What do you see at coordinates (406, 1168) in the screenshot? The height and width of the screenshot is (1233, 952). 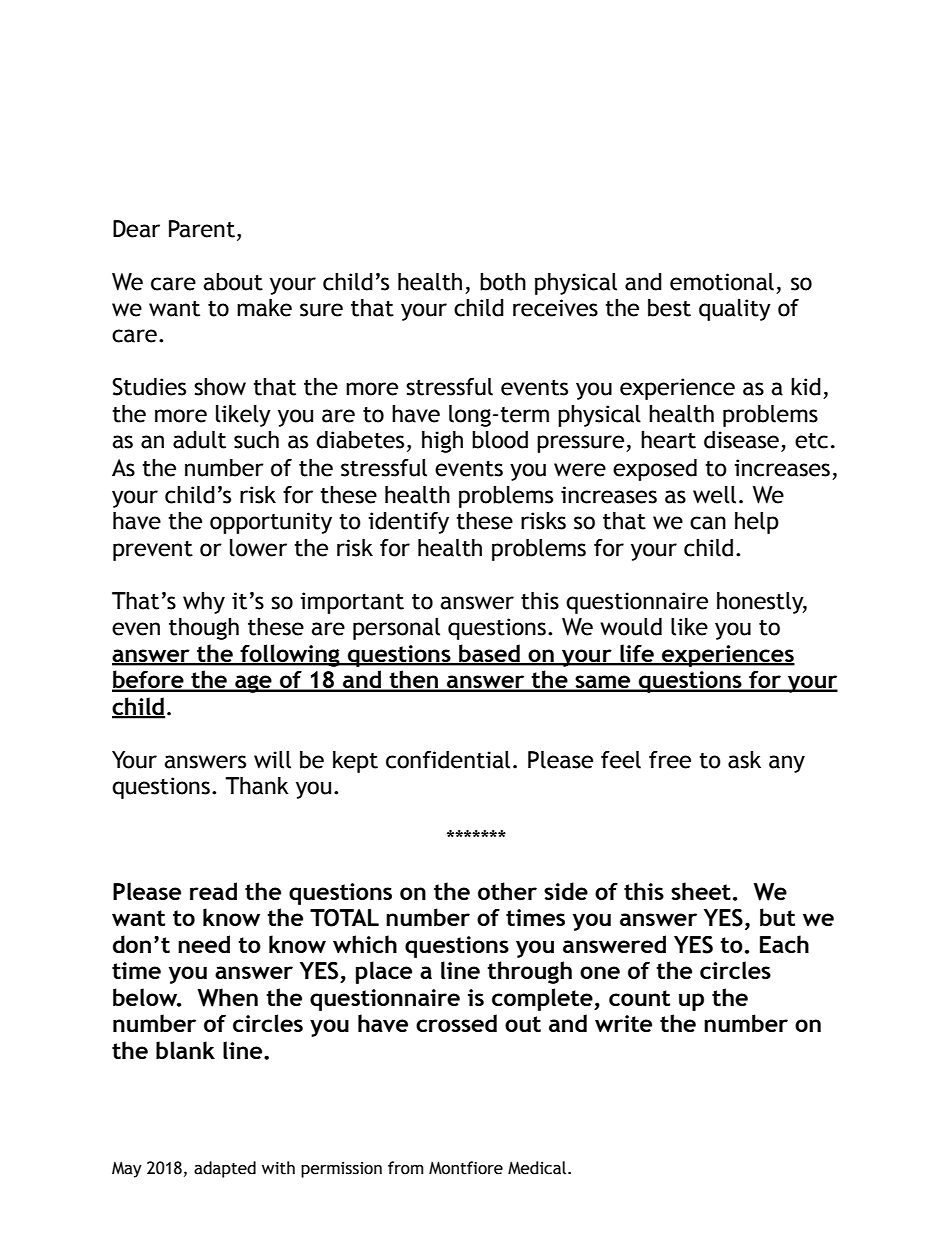 I see `from` at bounding box center [406, 1168].
